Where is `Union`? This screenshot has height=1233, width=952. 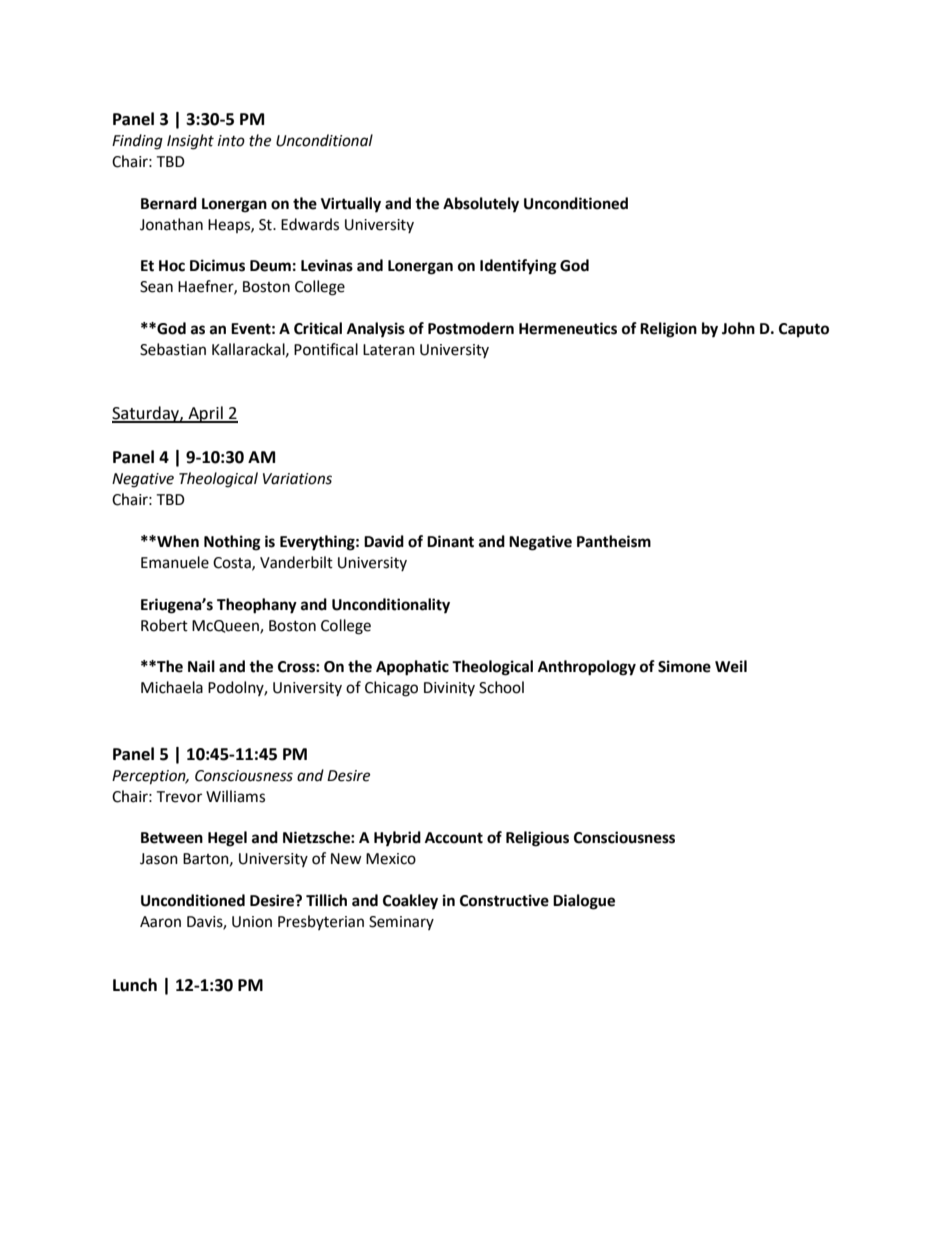 Union is located at coordinates (252, 922).
